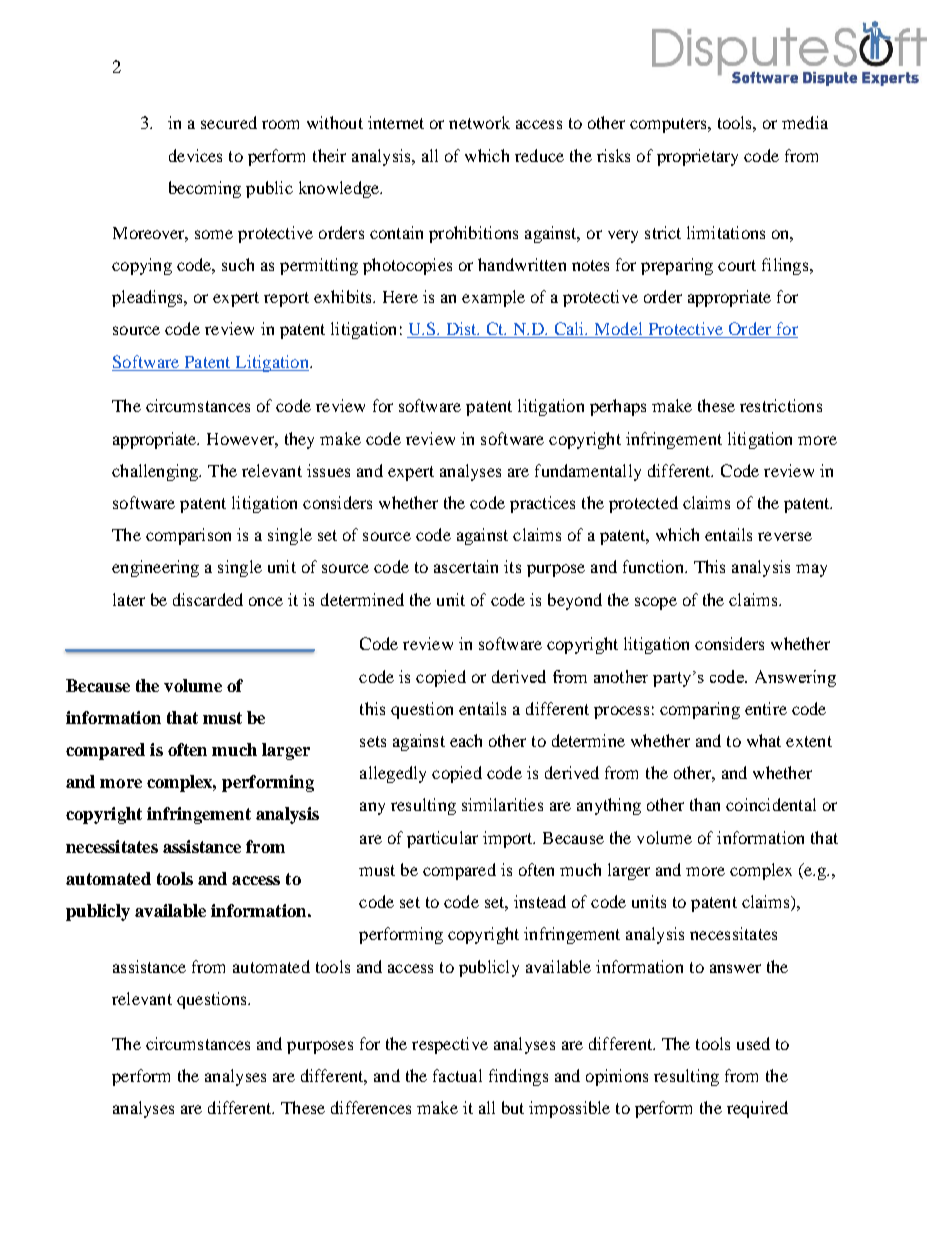 The width and height of the page is (952, 1233). Describe the element at coordinates (479, 122) in the page. I see `network` at that location.
